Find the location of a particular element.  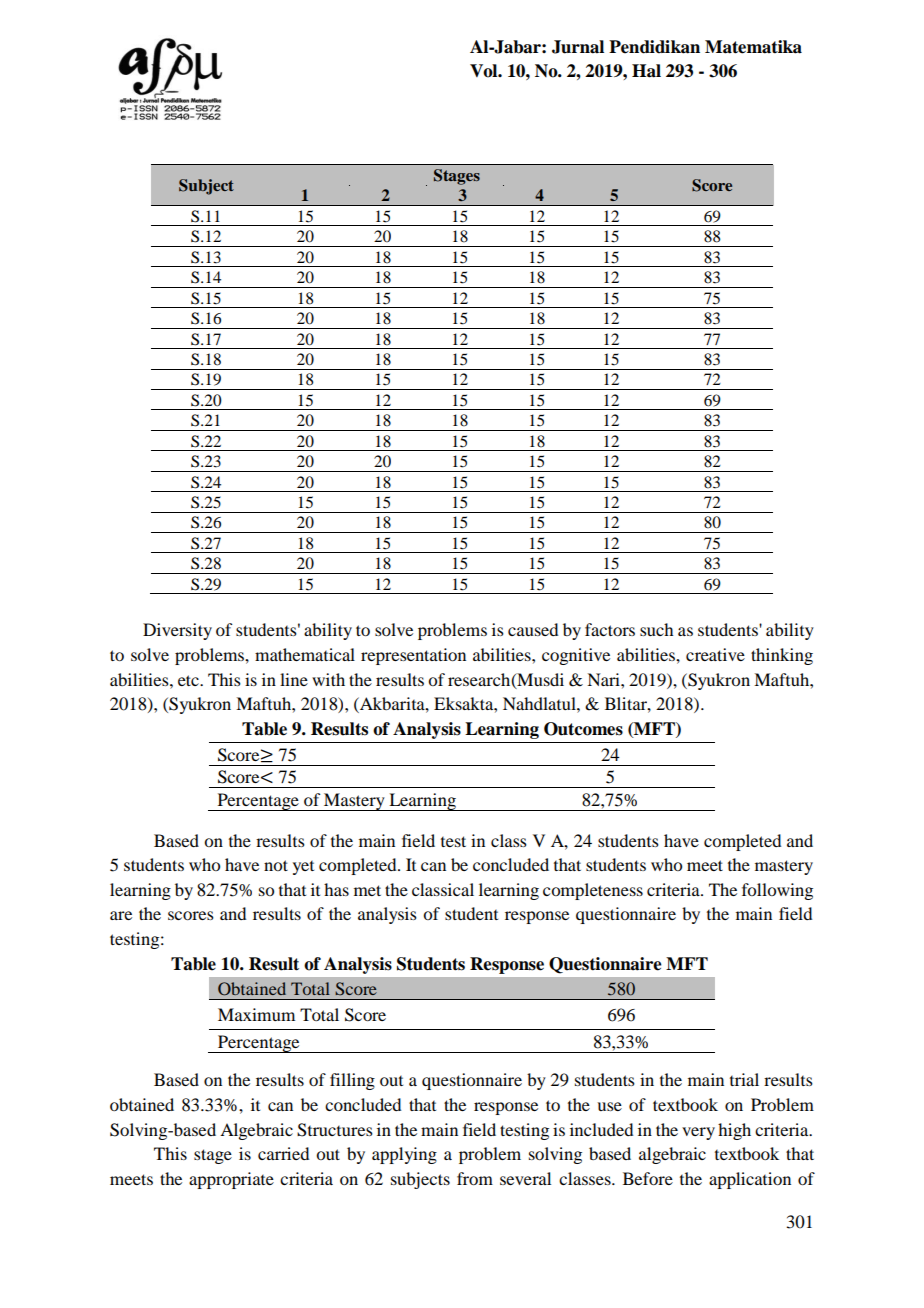

caused is located at coordinates (533, 629).
